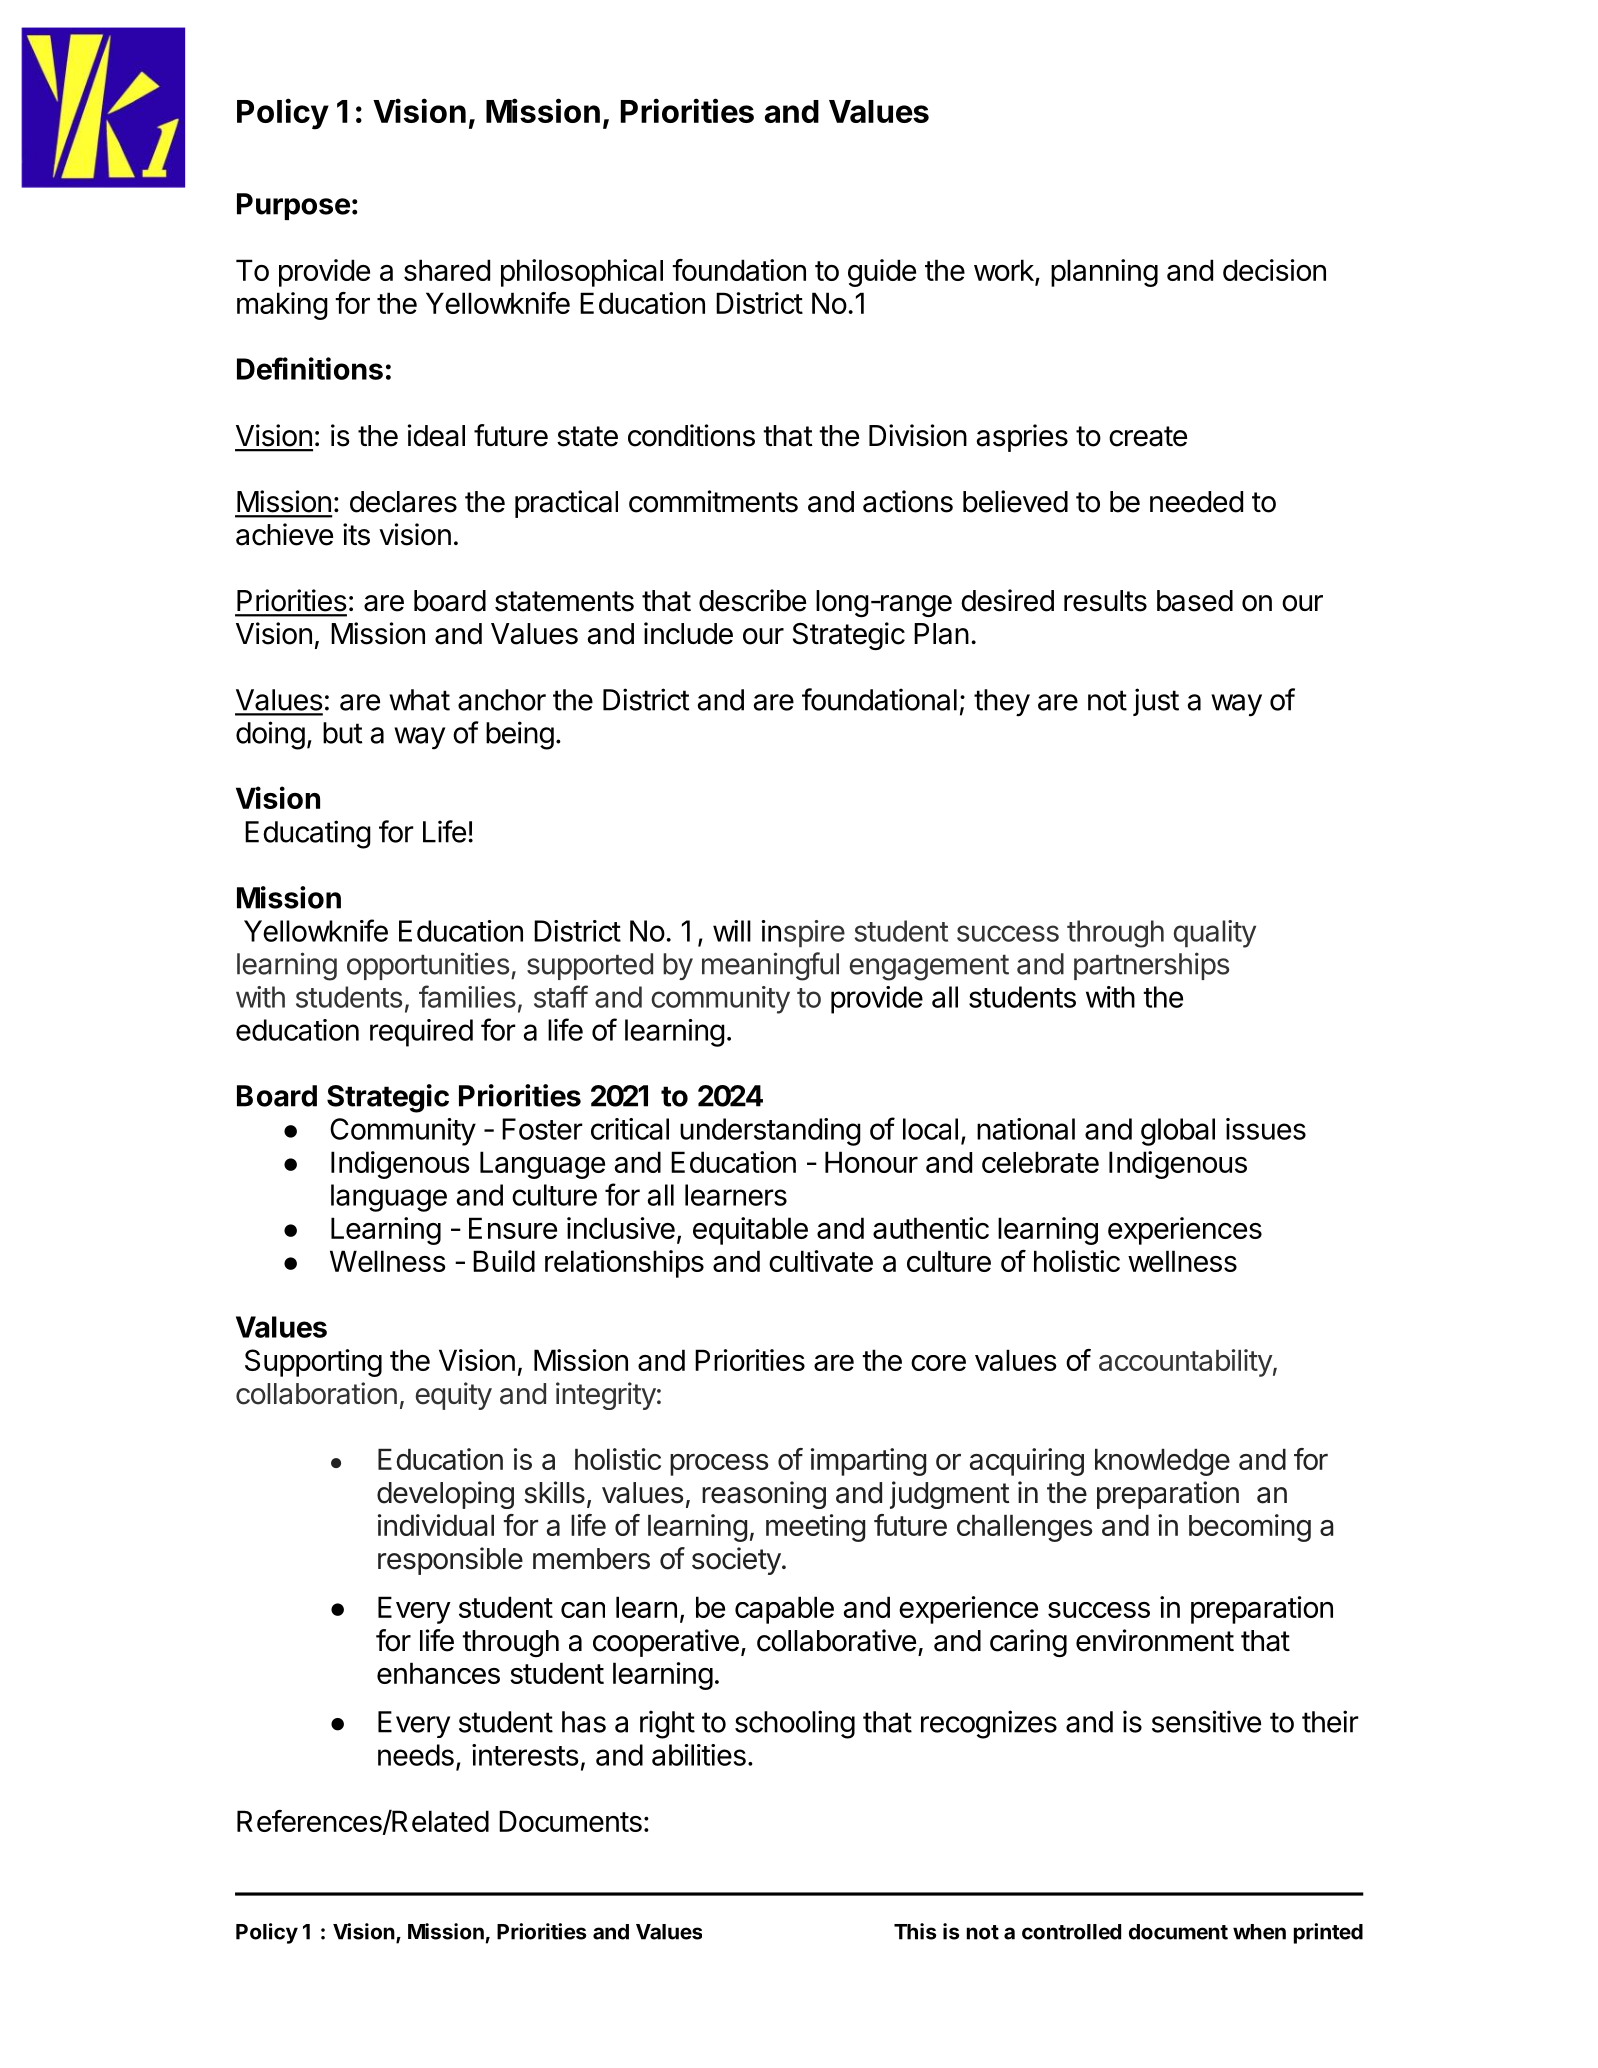 The height and width of the page is (2068, 1598). I want to click on global, so click(1178, 1132).
